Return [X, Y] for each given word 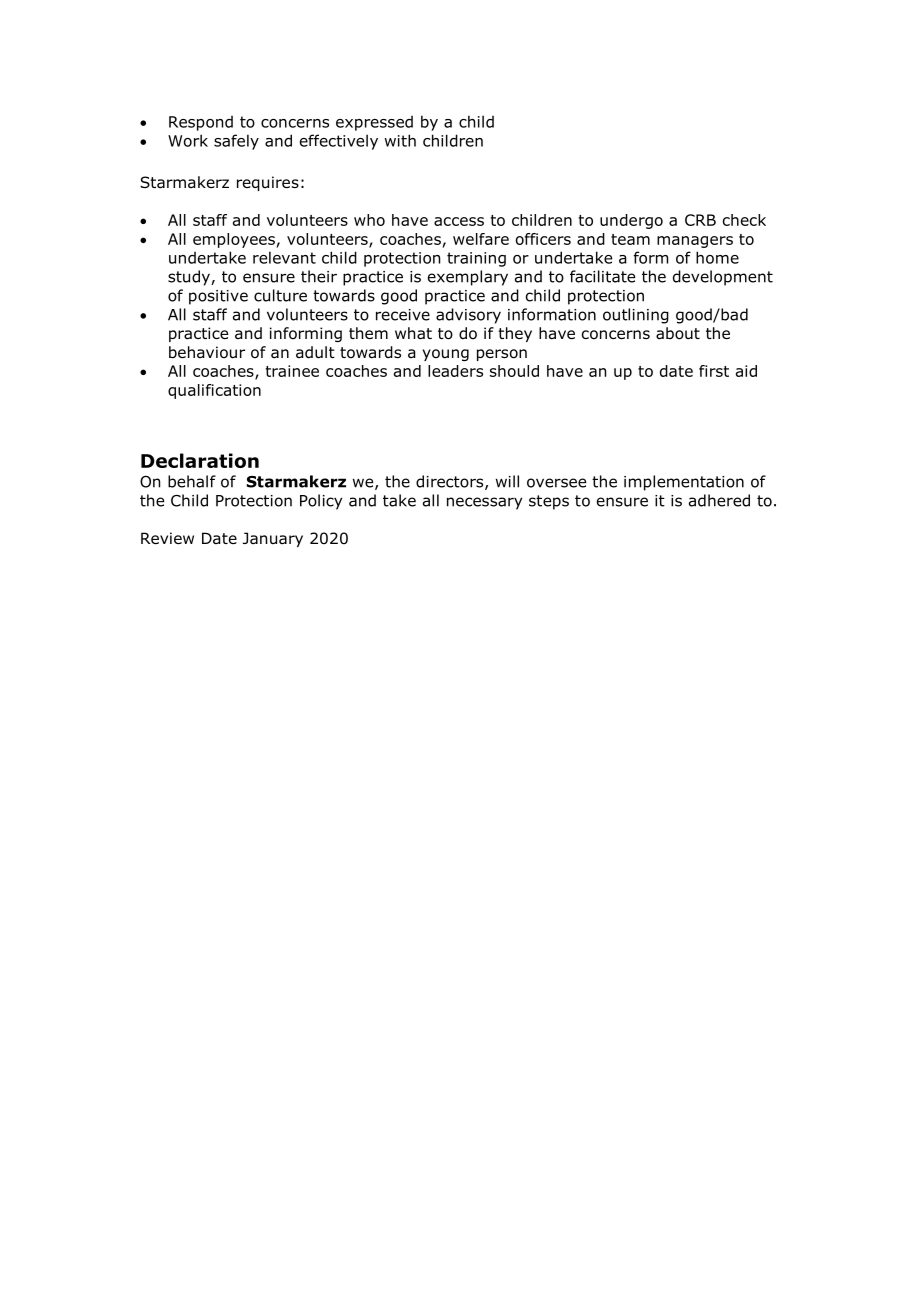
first [714, 371]
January [273, 539]
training [476, 259]
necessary [484, 503]
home [717, 257]
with [400, 140]
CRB [700, 220]
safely [236, 142]
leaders [455, 371]
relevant [284, 257]
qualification [214, 391]
